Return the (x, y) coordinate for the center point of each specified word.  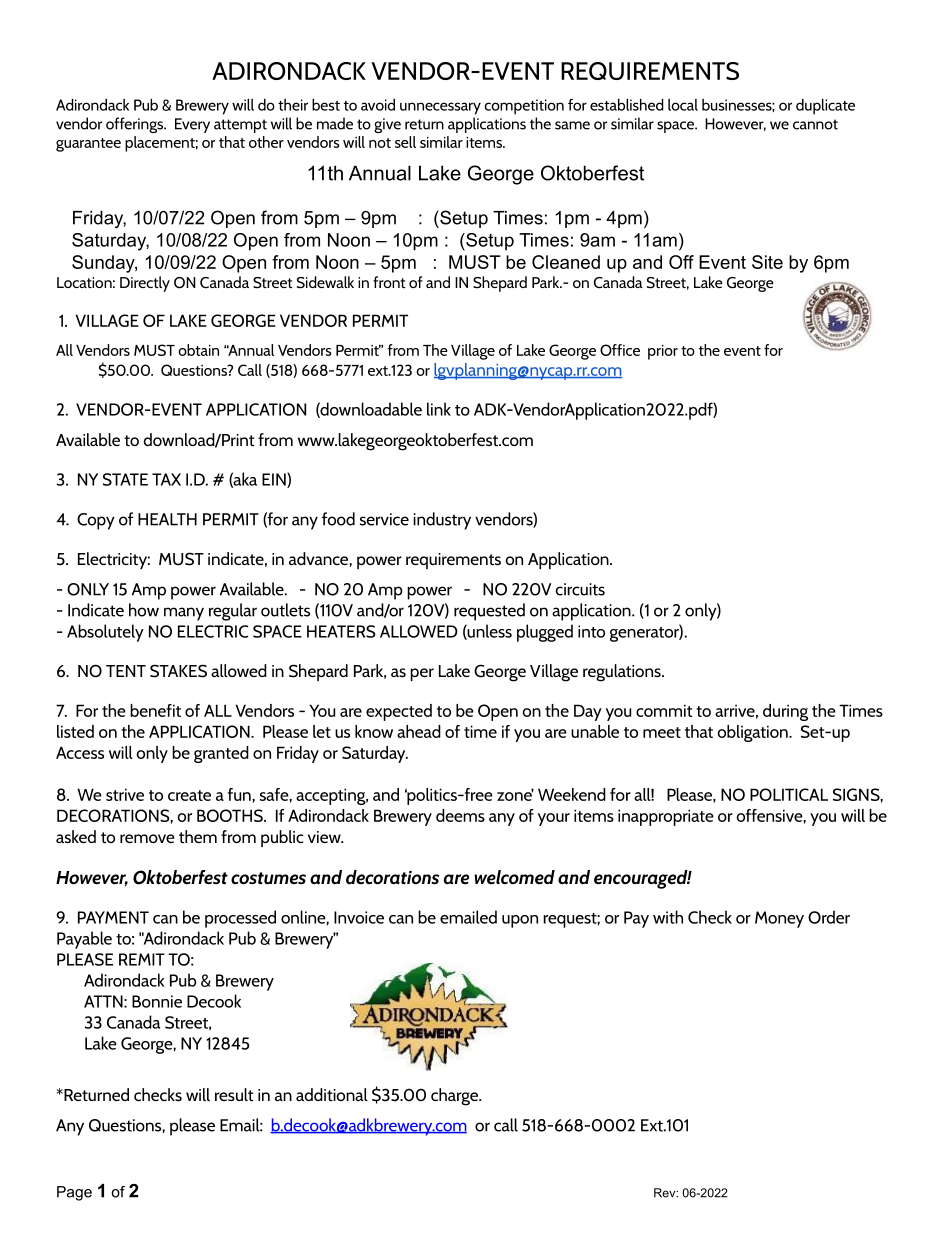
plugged (545, 633)
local (683, 105)
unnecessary (440, 108)
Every (192, 125)
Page (74, 1193)
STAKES (178, 671)
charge (456, 1097)
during (785, 712)
